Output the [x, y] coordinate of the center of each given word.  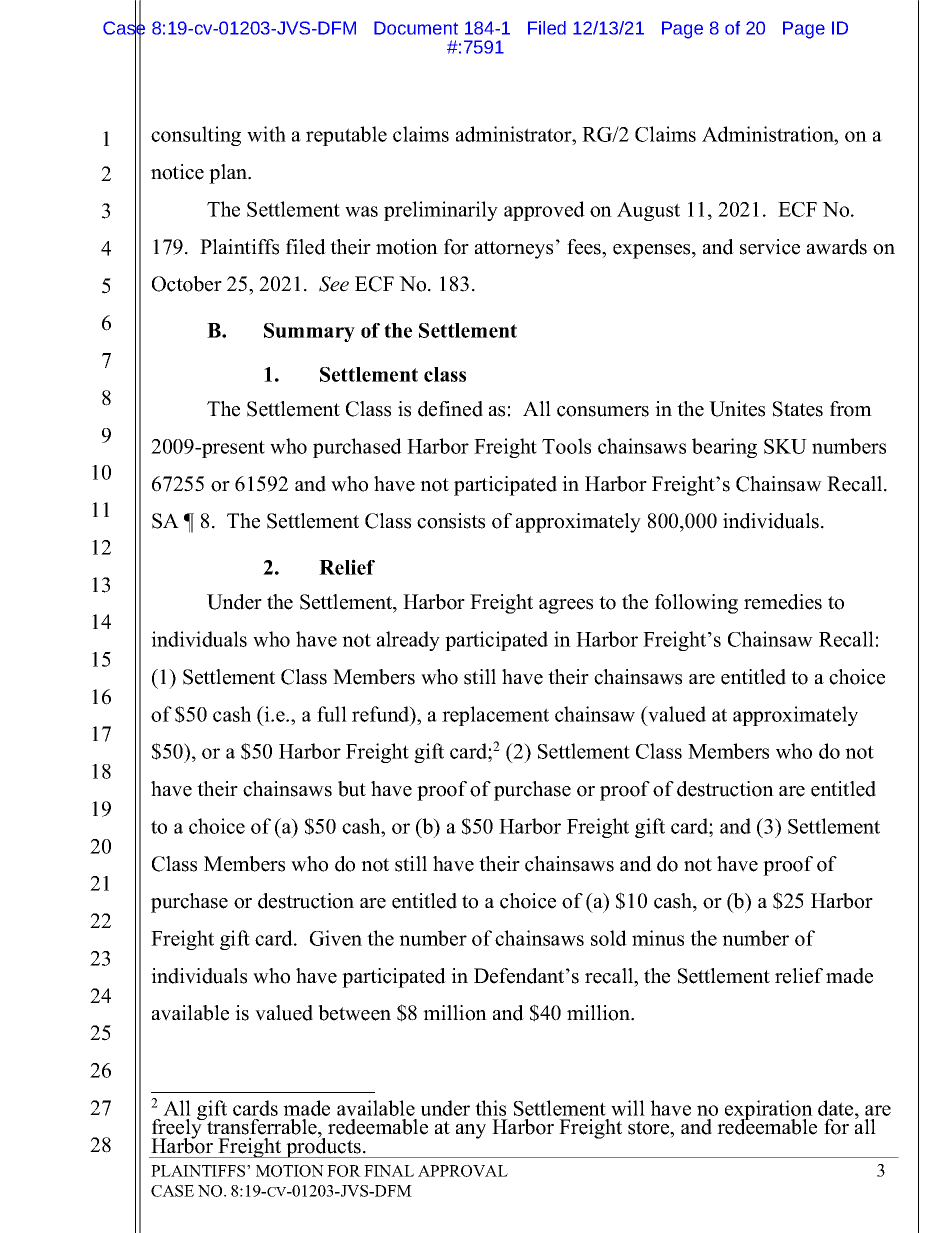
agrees [566, 606]
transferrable [262, 1126]
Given [336, 938]
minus [658, 938]
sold [609, 938]
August [648, 211]
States [798, 409]
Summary [309, 332]
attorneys [514, 250]
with [266, 134]
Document [416, 28]
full [332, 714]
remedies [783, 602]
